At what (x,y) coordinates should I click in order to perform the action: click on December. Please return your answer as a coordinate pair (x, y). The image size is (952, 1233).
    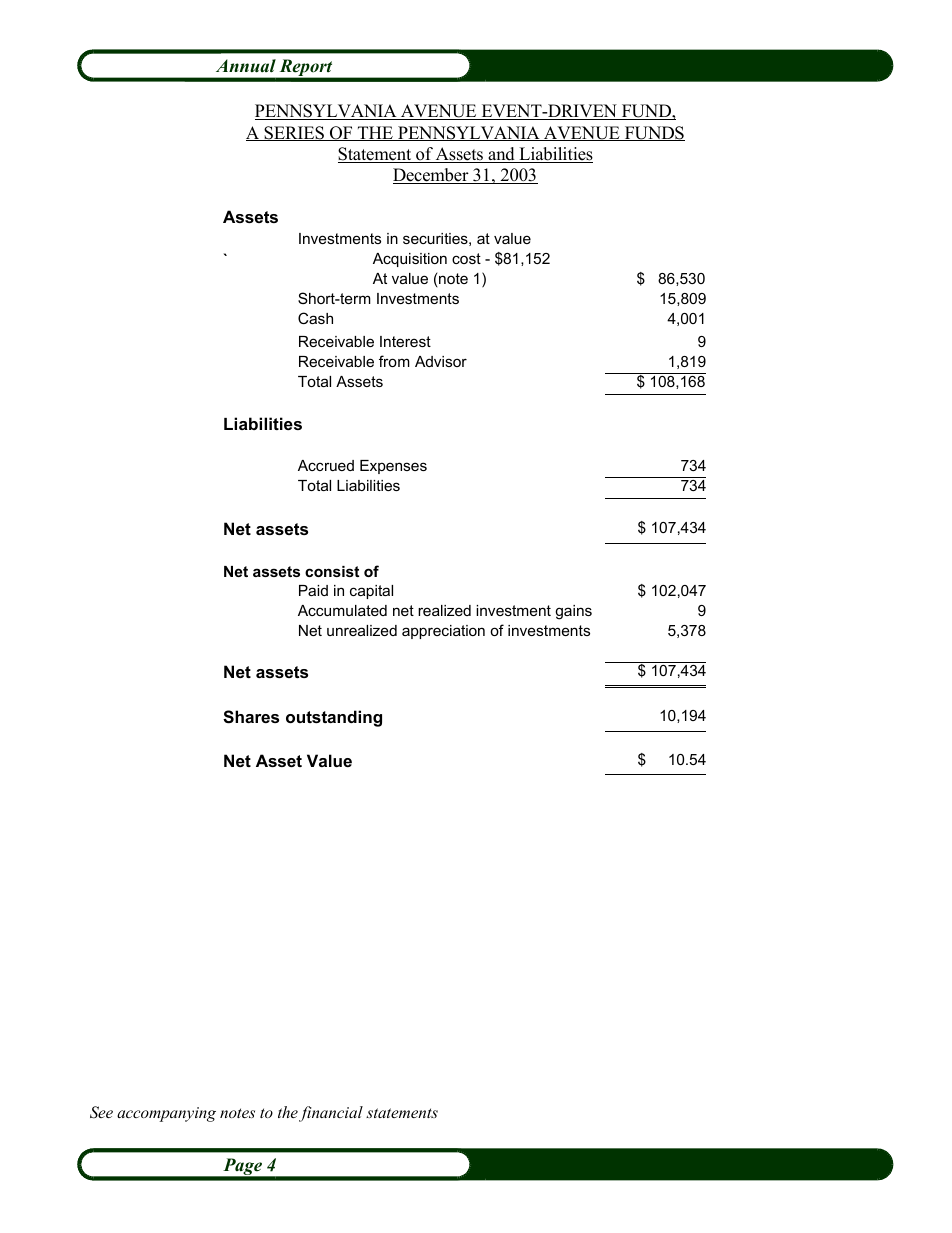
    Looking at the image, I should click on (432, 176).
